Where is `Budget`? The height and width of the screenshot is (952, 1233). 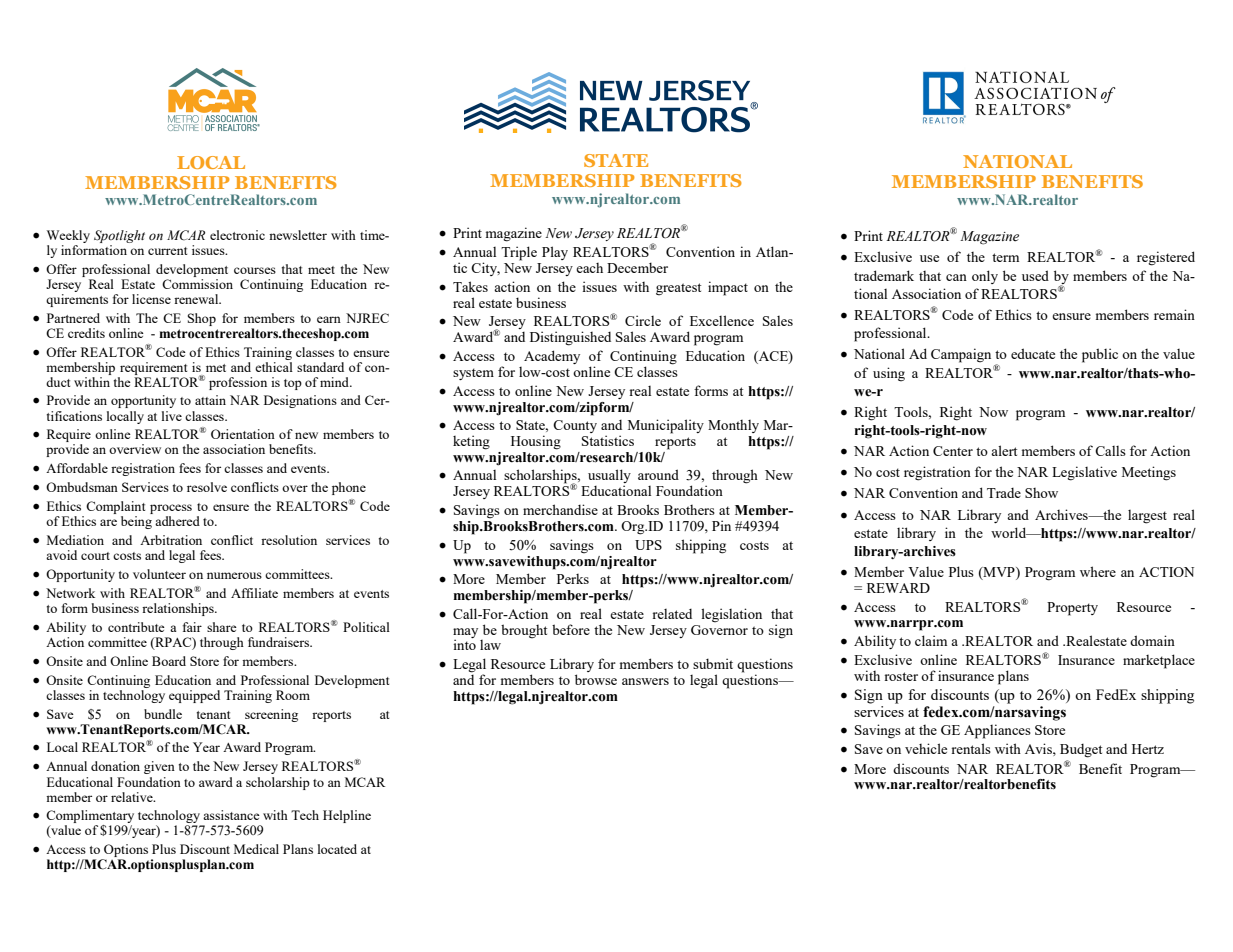 Budget is located at coordinates (1081, 751).
